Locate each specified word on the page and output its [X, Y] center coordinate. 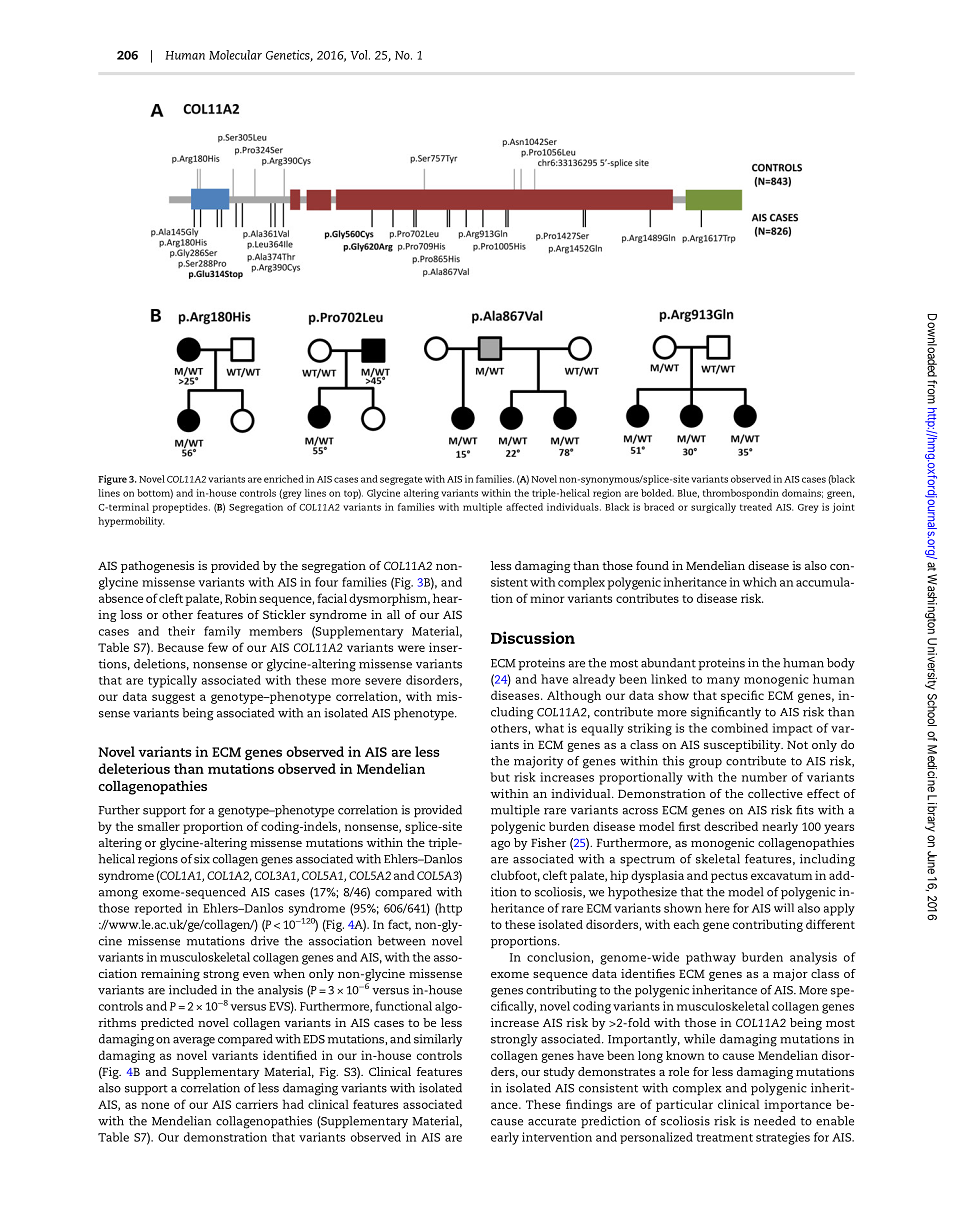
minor [547, 598]
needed [775, 1121]
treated [756, 507]
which [760, 582]
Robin [241, 598]
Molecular [235, 55]
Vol [360, 55]
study [559, 1073]
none [155, 1105]
